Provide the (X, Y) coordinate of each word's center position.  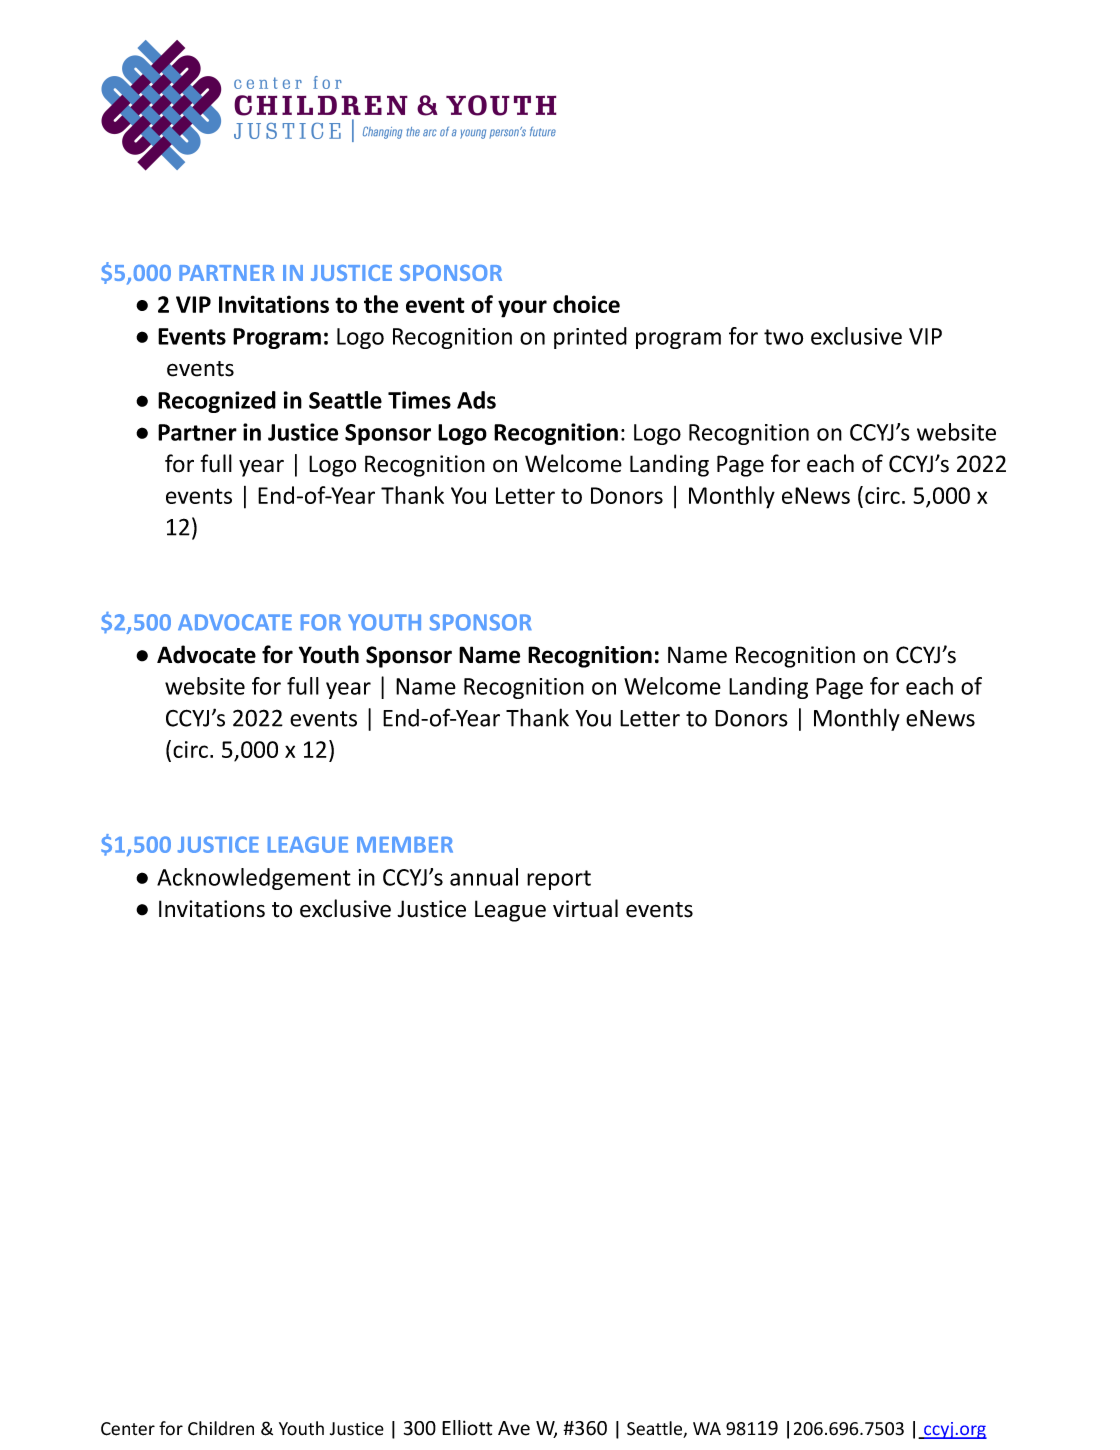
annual (484, 877)
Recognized (217, 402)
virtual (585, 908)
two (783, 337)
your (522, 309)
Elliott (467, 1428)
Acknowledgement (254, 879)
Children (221, 1428)
